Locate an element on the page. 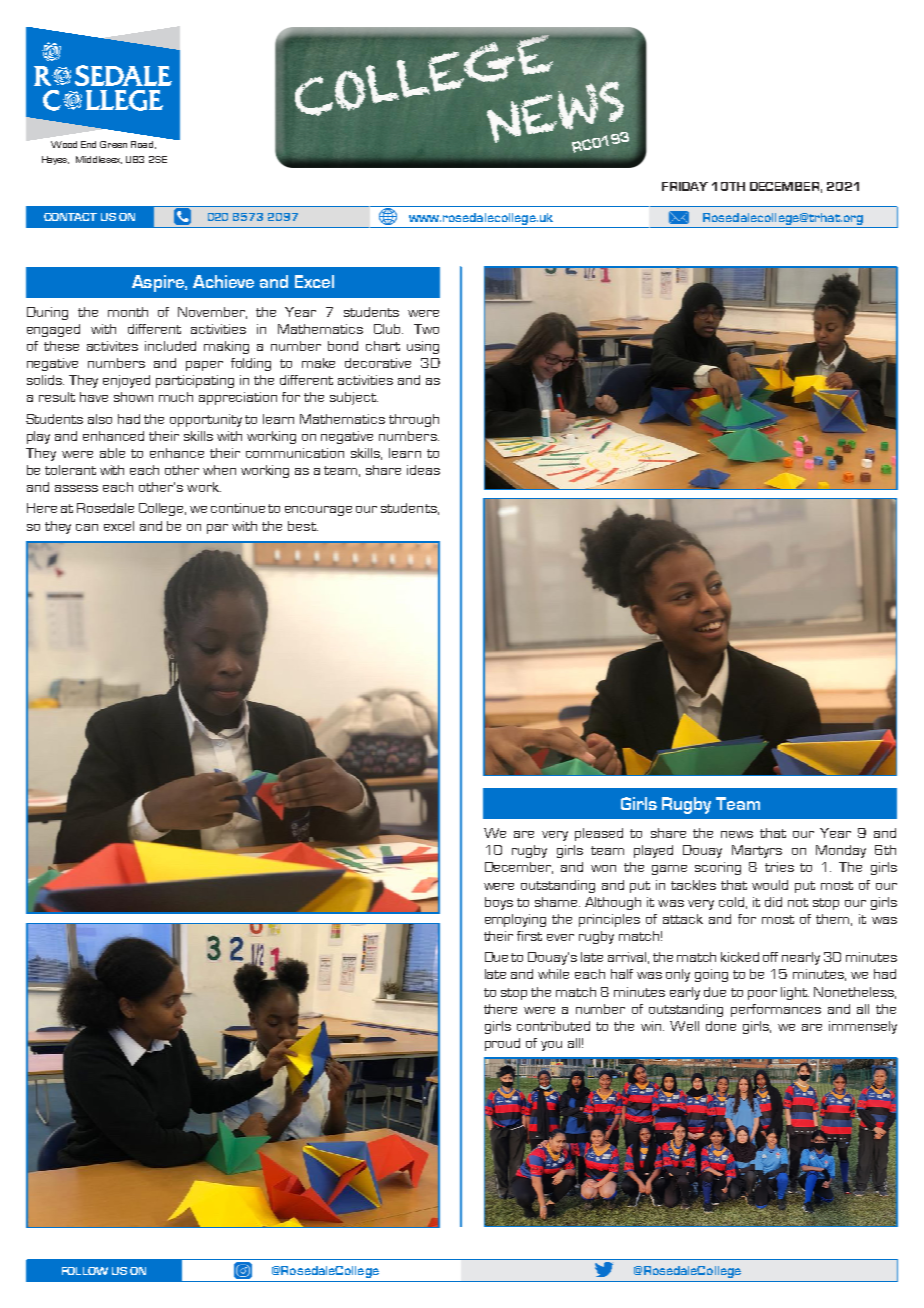 Image resolution: width=924 pixels, height=1308 pixels. can is located at coordinates (87, 527).
